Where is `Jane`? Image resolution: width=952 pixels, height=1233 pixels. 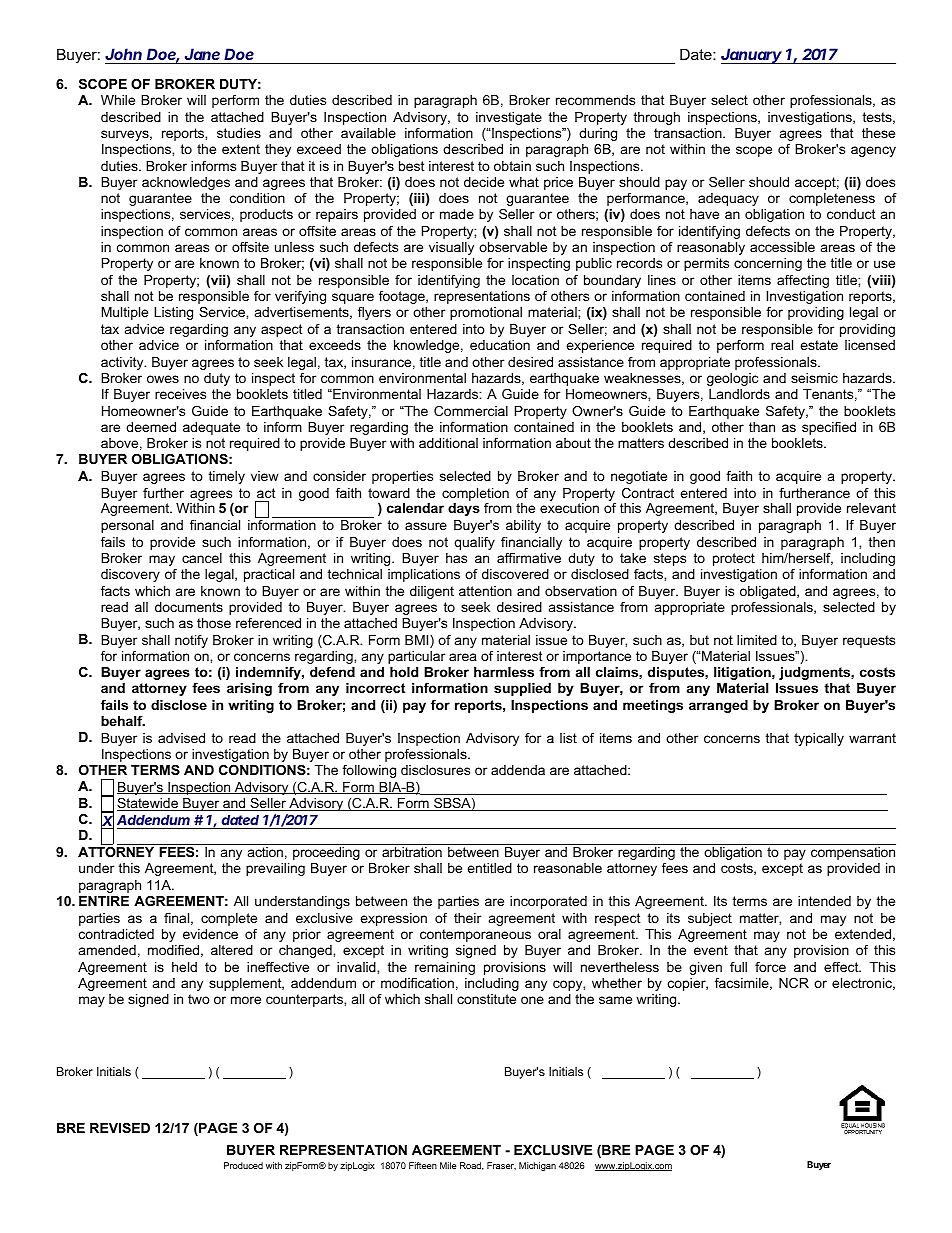
Jane is located at coordinates (202, 54).
